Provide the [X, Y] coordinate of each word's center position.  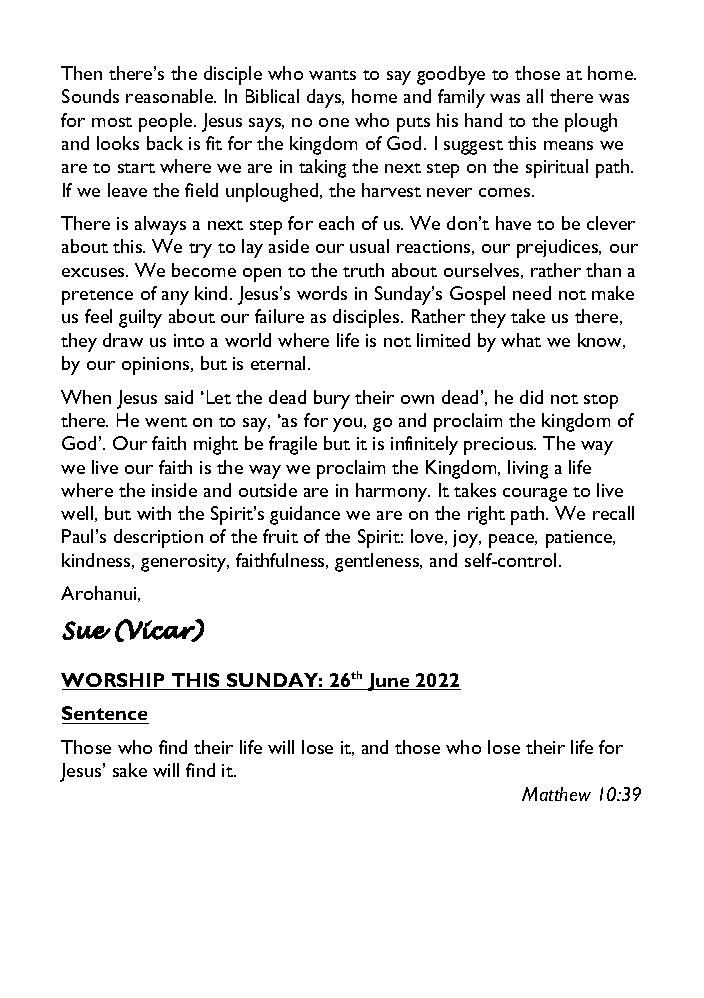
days [325, 98]
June [389, 682]
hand [483, 120]
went [166, 422]
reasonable [171, 96]
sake [130, 770]
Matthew [556, 794]
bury [332, 399]
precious [500, 446]
